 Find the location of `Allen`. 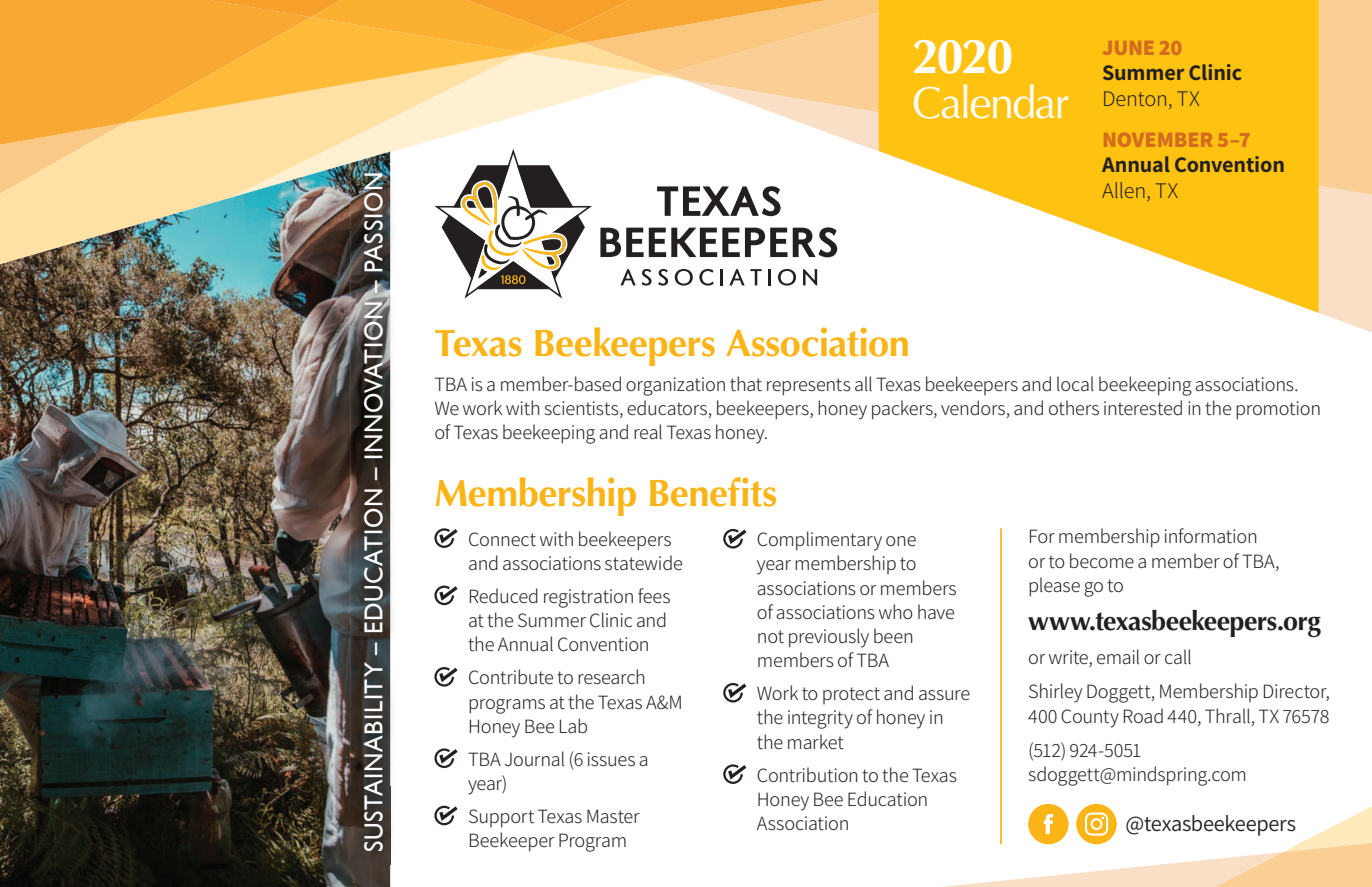

Allen is located at coordinates (1123, 190).
